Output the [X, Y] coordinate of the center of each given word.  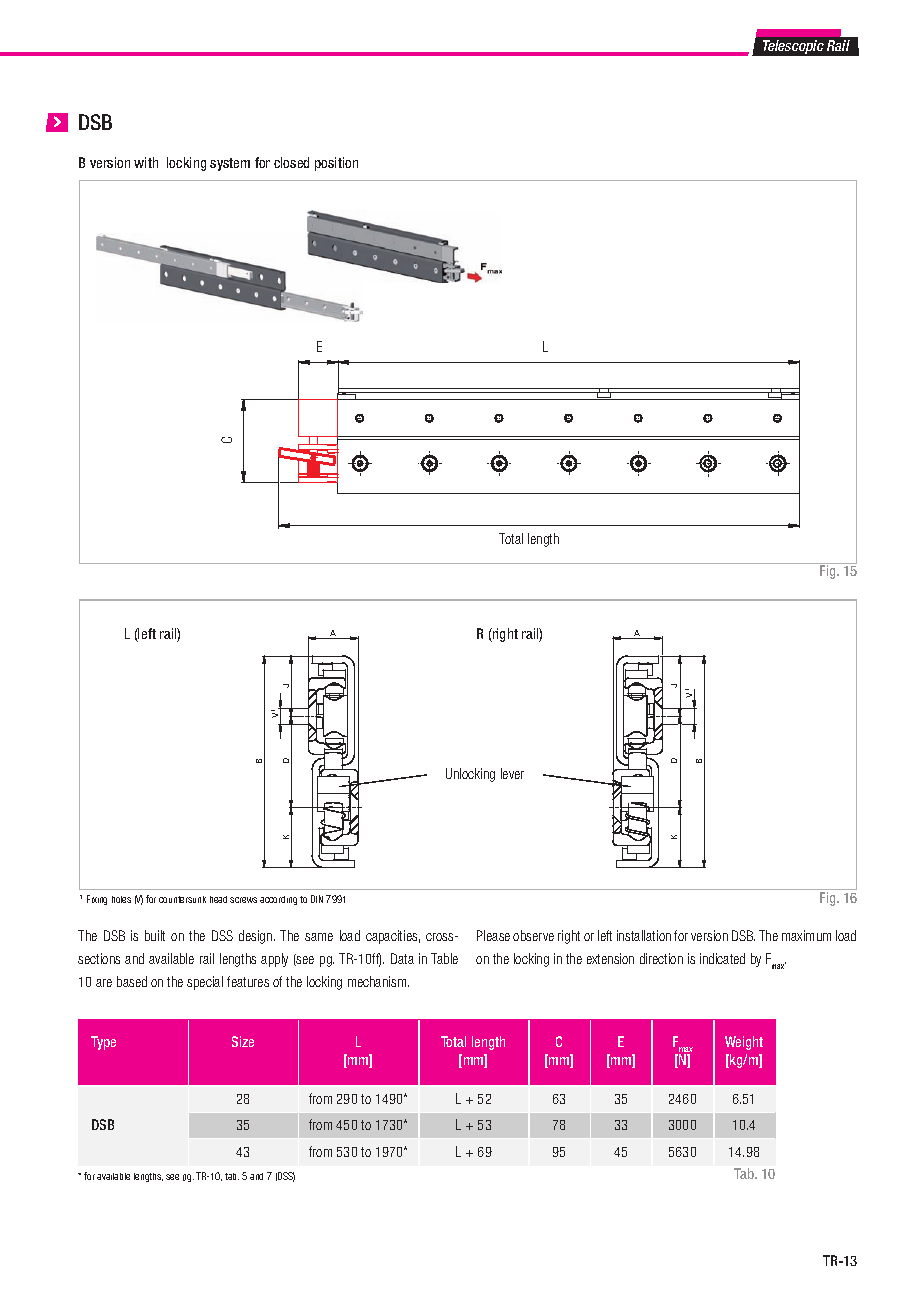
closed [291, 162]
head [218, 899]
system [230, 164]
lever [512, 773]
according [278, 900]
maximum [806, 935]
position [336, 164]
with [146, 162]
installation [644, 935]
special [205, 983]
